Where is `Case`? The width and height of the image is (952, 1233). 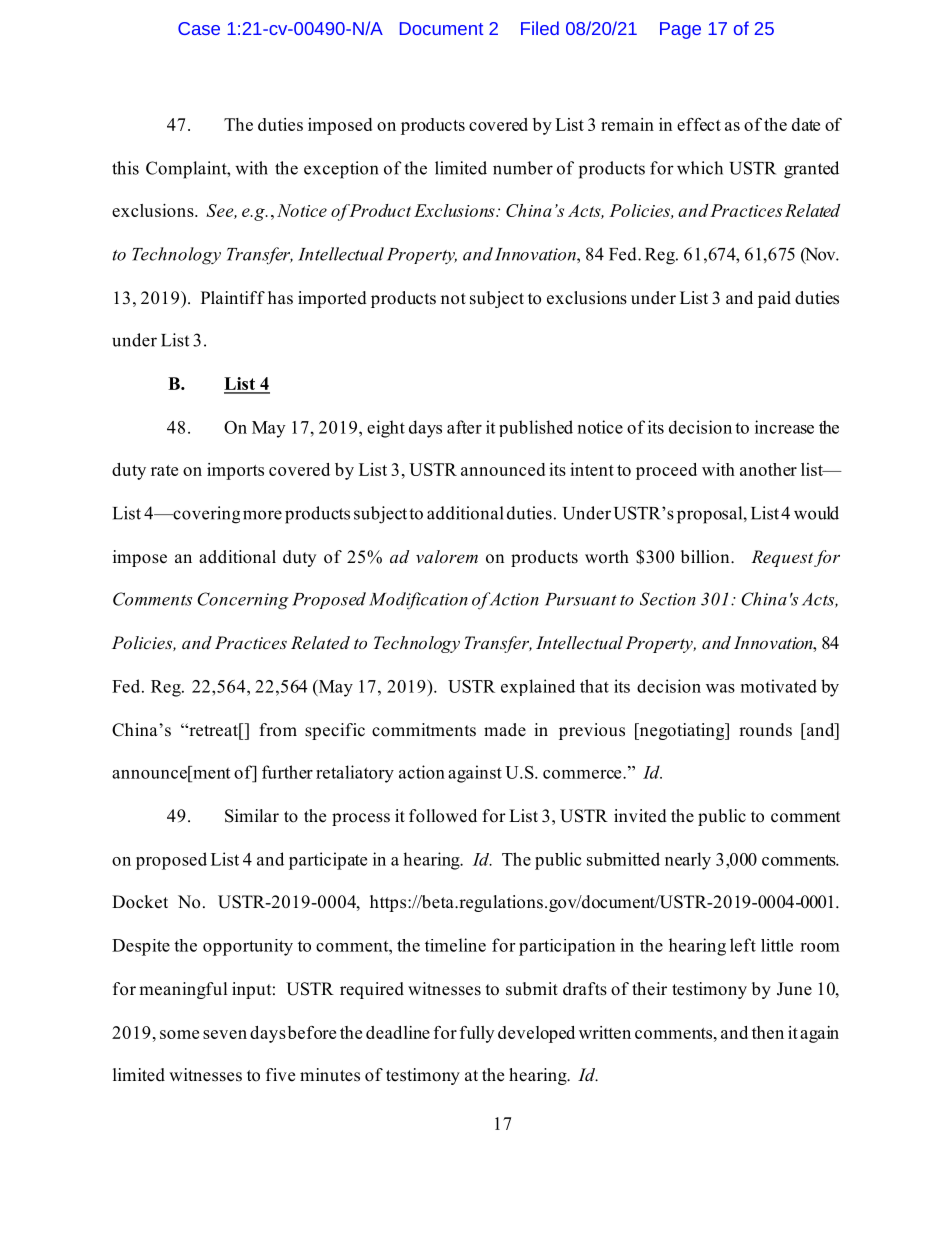 Case is located at coordinates (199, 28).
